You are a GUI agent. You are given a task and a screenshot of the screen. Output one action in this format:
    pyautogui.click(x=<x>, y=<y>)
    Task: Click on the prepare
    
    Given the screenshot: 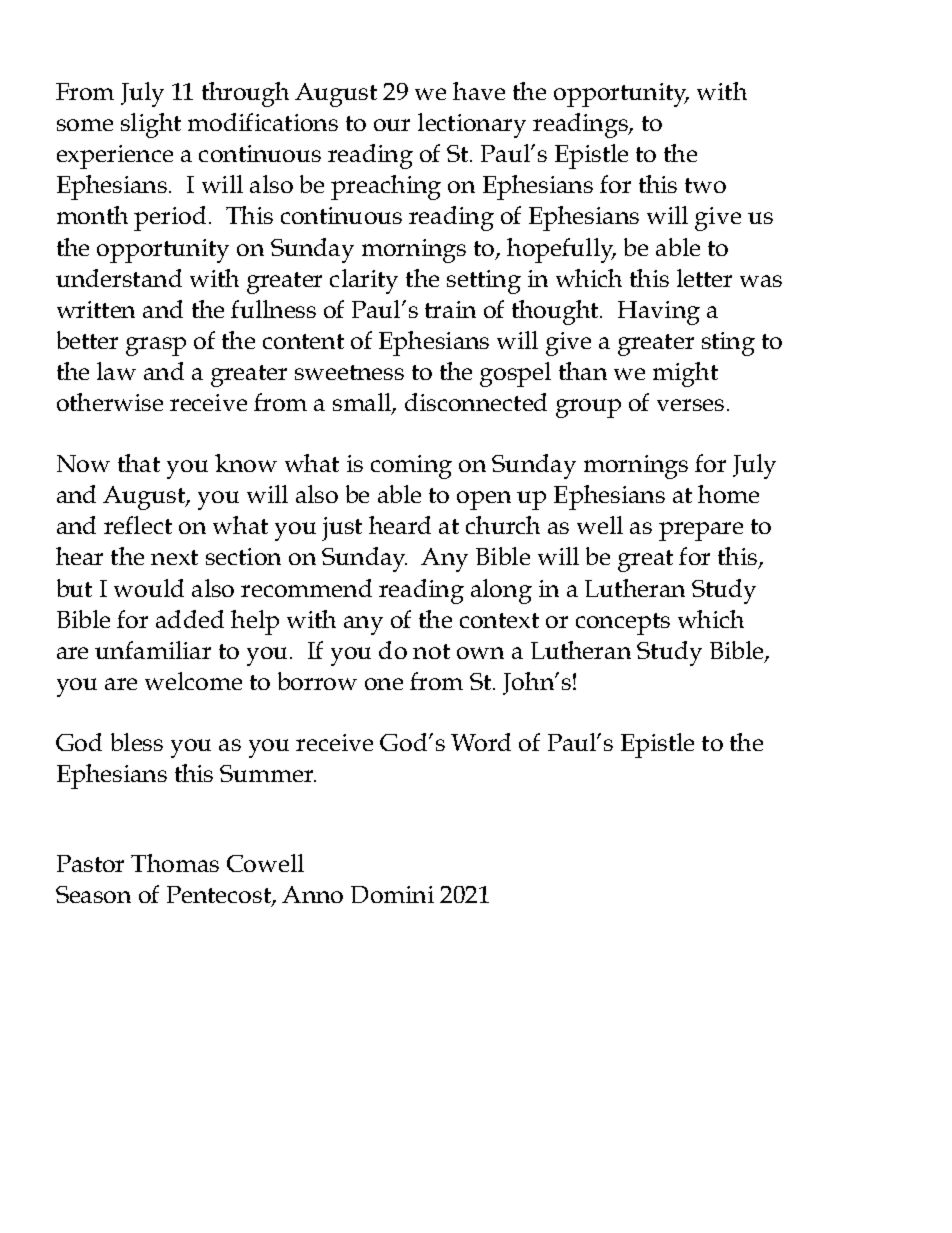 What is the action you would take?
    pyautogui.click(x=701, y=531)
